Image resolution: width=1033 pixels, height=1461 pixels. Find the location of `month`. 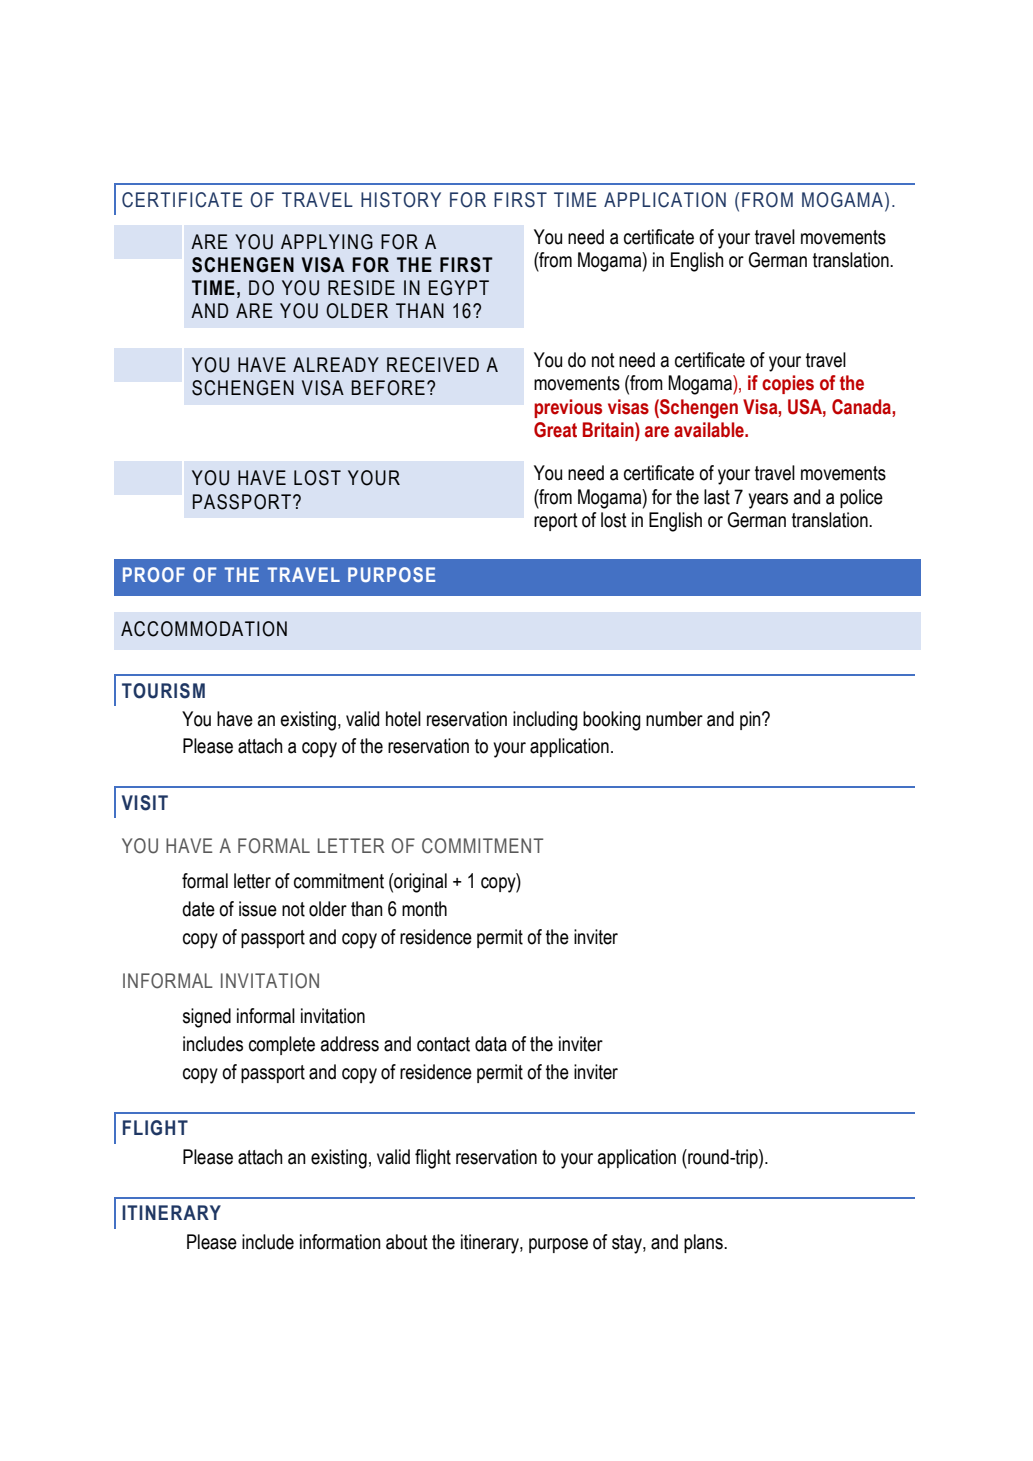

month is located at coordinates (424, 909).
